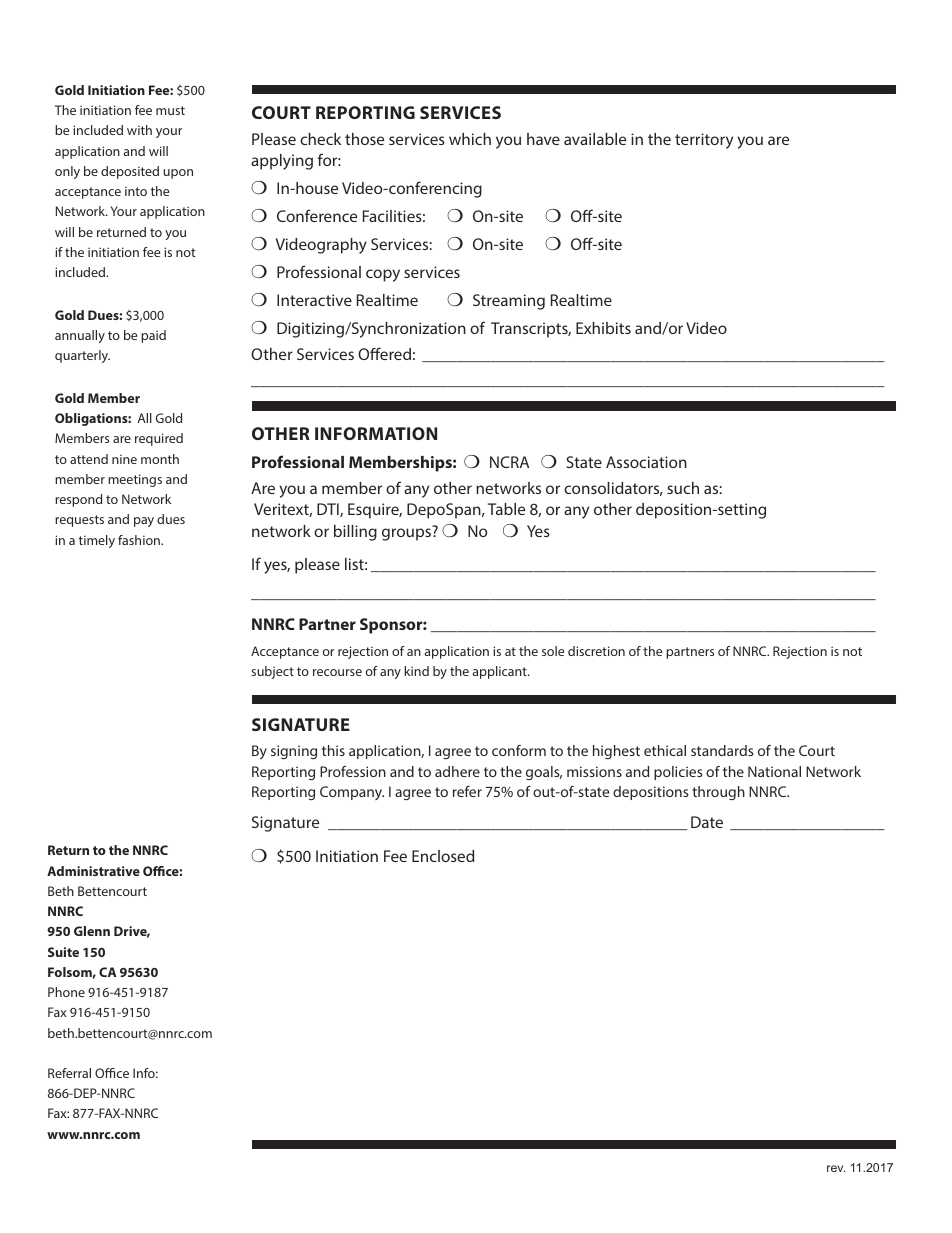 The image size is (952, 1233). What do you see at coordinates (470, 139) in the screenshot?
I see `which` at bounding box center [470, 139].
